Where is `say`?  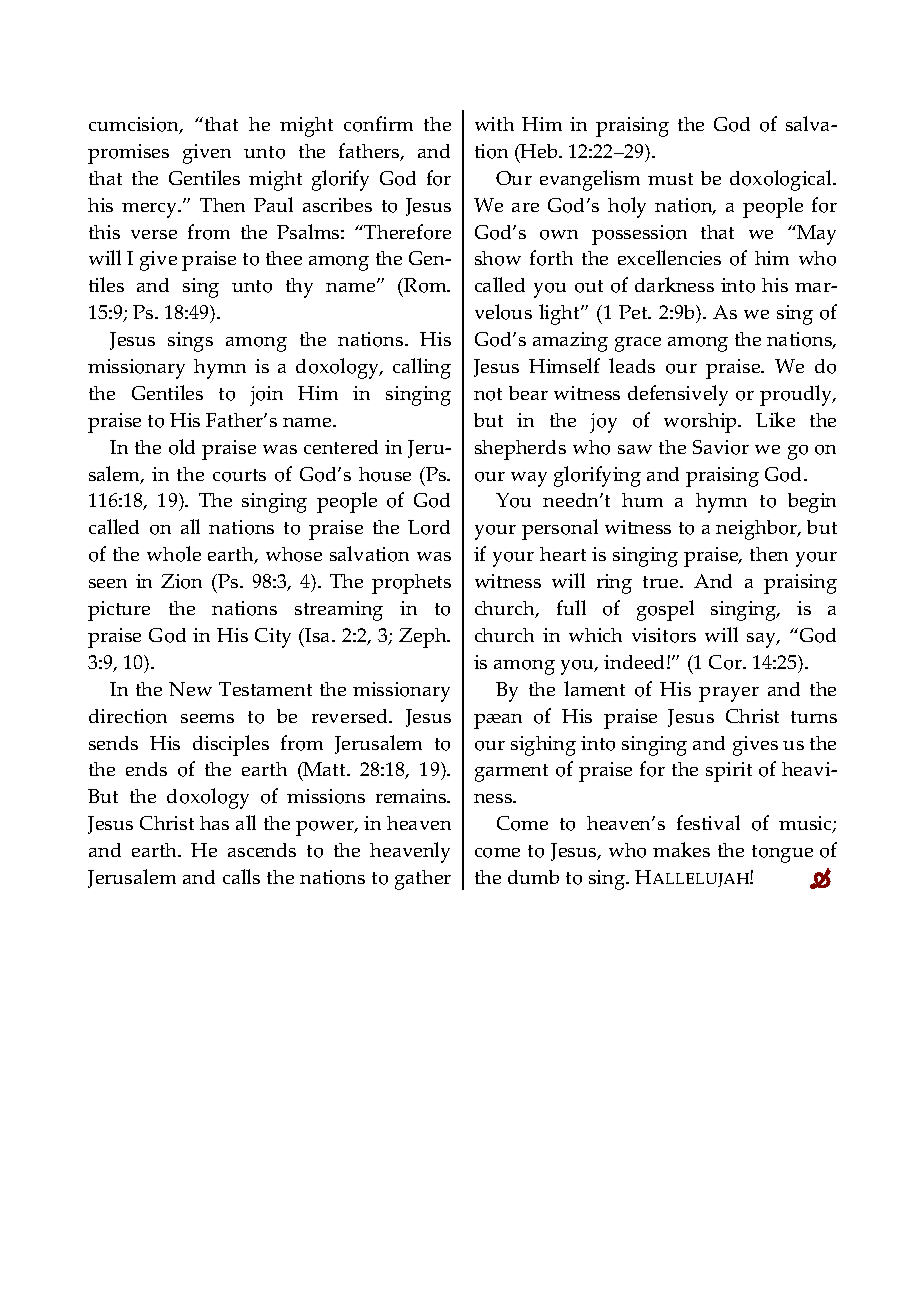
say is located at coordinates (762, 640).
